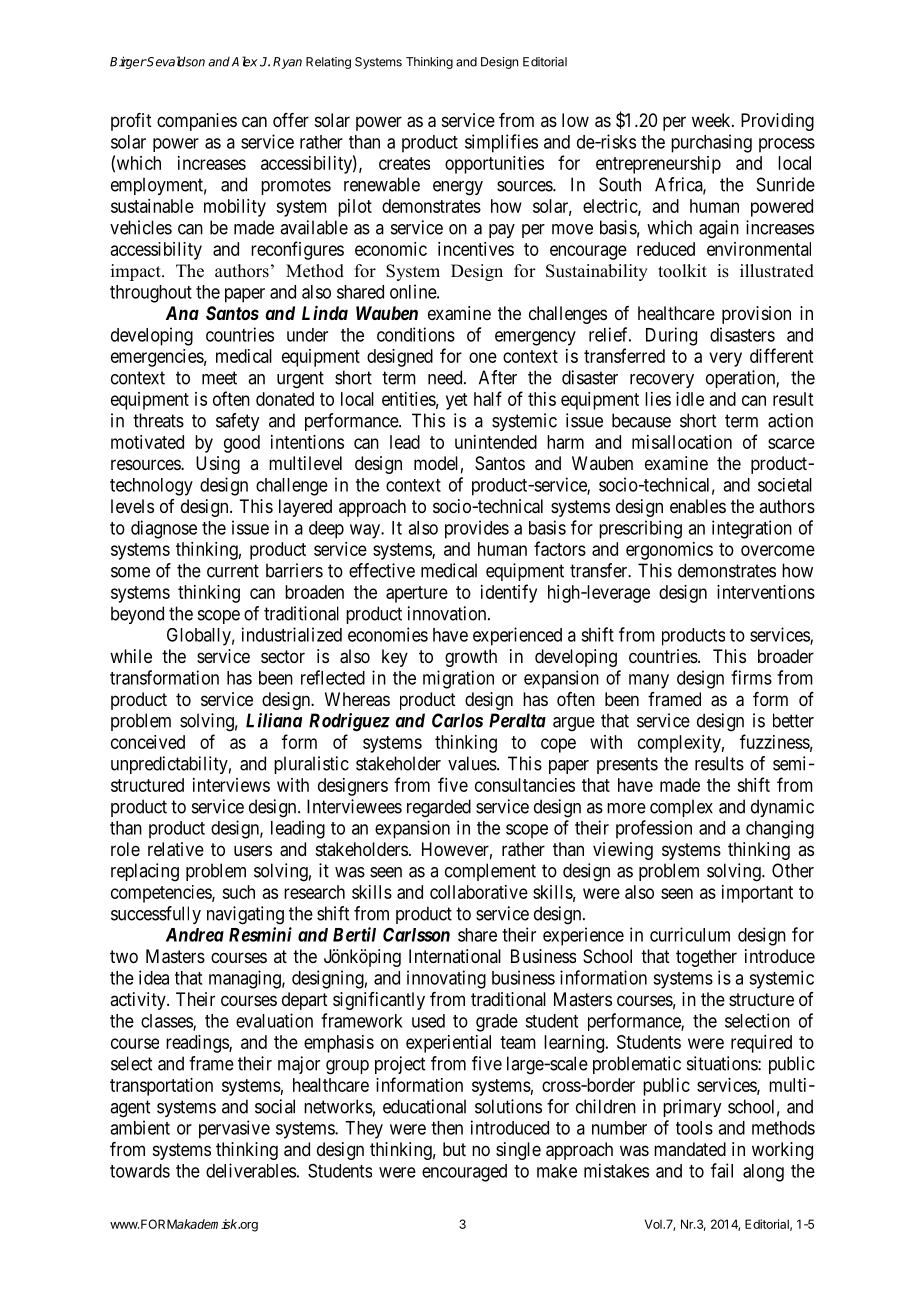 This screenshot has width=924, height=1308. Describe the element at coordinates (712, 120) in the screenshot. I see `week` at that location.
